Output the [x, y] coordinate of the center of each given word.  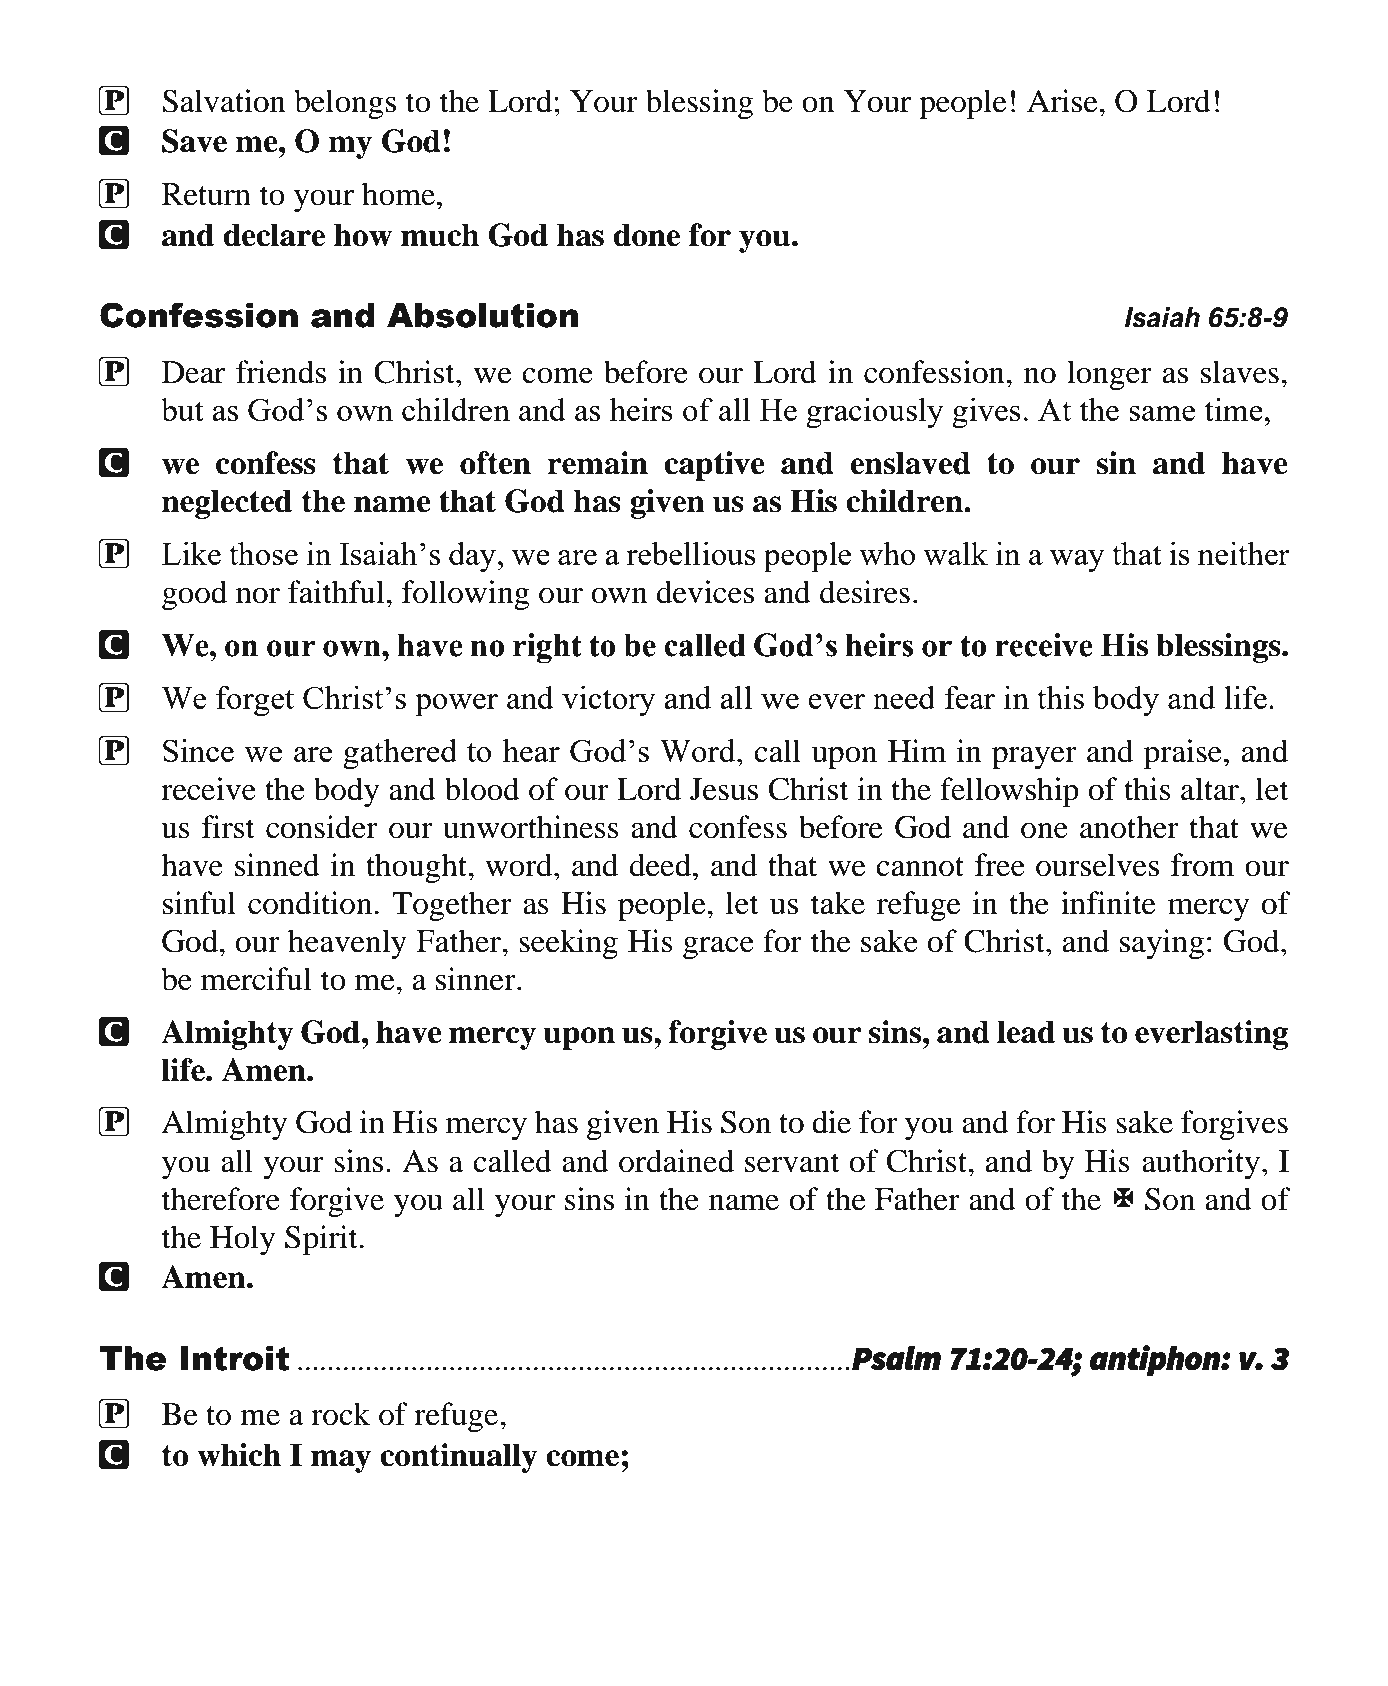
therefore [221, 1199]
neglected [227, 504]
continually [459, 1458]
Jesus [724, 789]
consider [322, 827]
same [1162, 413]
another [1129, 827]
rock [340, 1414]
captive [714, 466]
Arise [1063, 101]
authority [1201, 1164]
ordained [676, 1161]
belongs [345, 104]
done [646, 235]
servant [792, 1163]
